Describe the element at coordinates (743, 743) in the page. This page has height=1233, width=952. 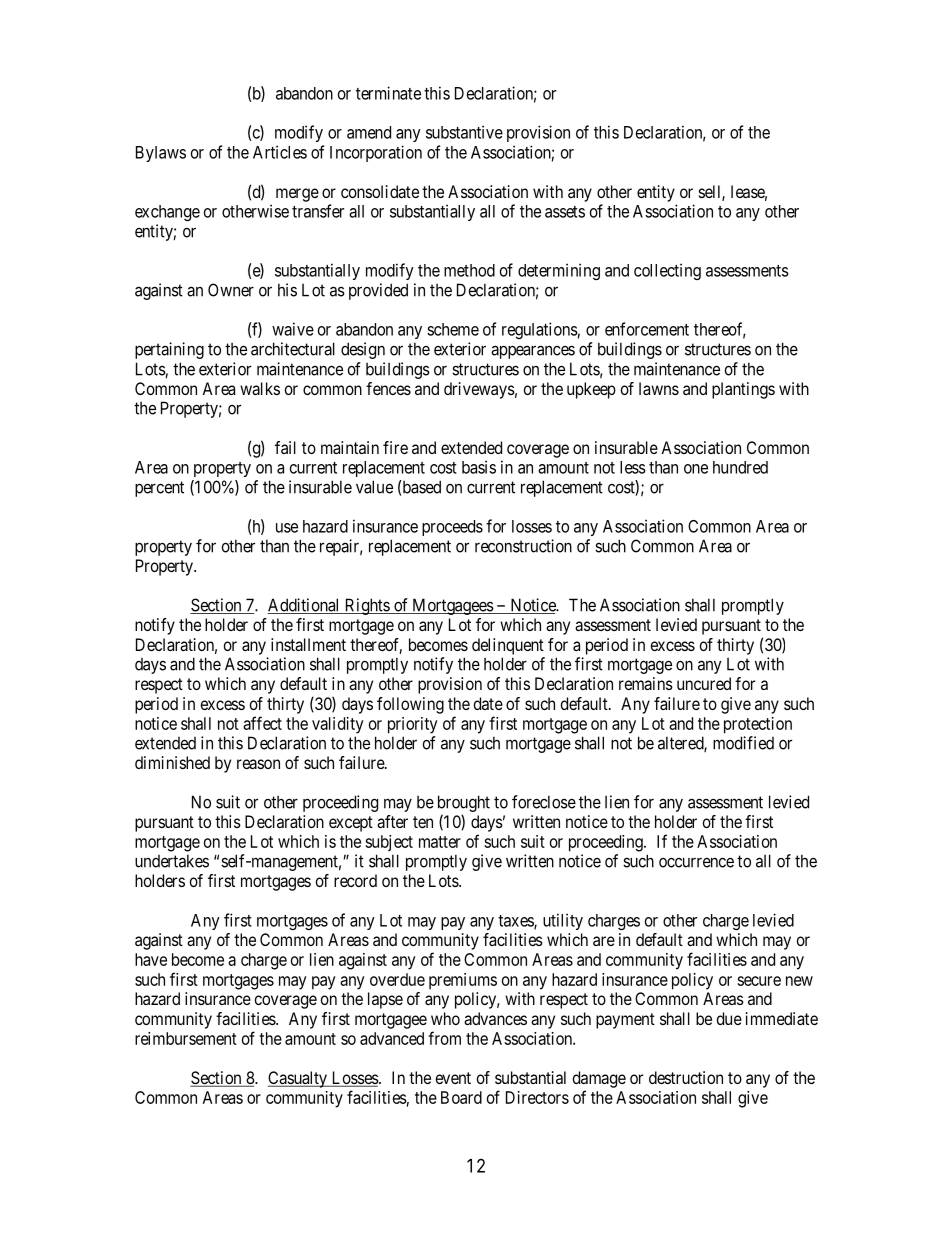
I see `modified` at that location.
